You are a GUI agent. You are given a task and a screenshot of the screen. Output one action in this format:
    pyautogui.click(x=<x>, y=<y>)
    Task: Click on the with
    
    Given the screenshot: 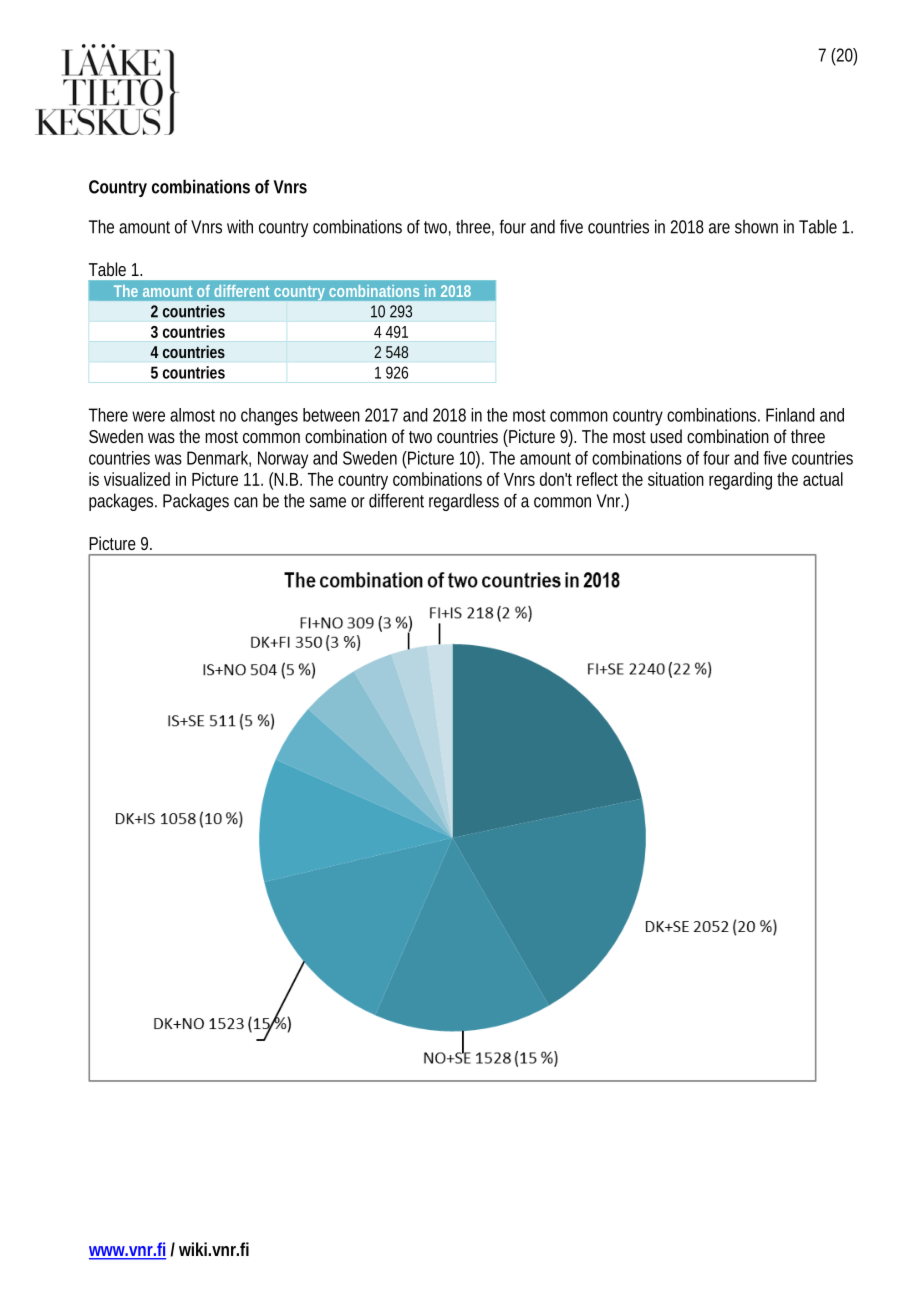 What is the action you would take?
    pyautogui.click(x=240, y=226)
